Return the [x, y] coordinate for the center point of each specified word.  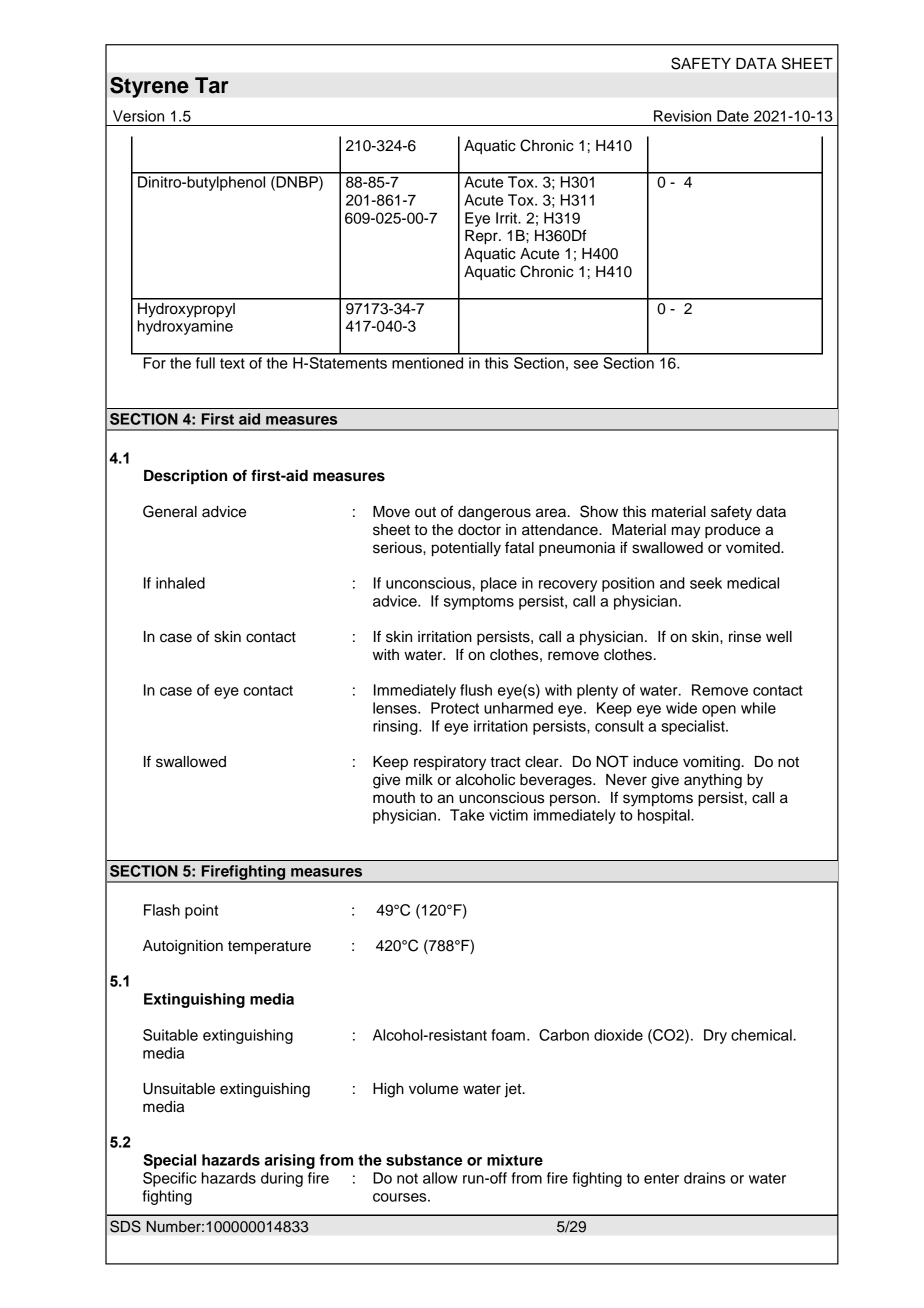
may [686, 532]
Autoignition [183, 947]
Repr [482, 237]
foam [508, 1035]
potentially [466, 549]
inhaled [180, 583]
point [201, 911]
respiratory [450, 763]
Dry [715, 1036]
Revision [682, 116]
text [232, 363]
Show [599, 511]
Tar [212, 85]
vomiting [711, 763]
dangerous [494, 513]
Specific [170, 1179]
